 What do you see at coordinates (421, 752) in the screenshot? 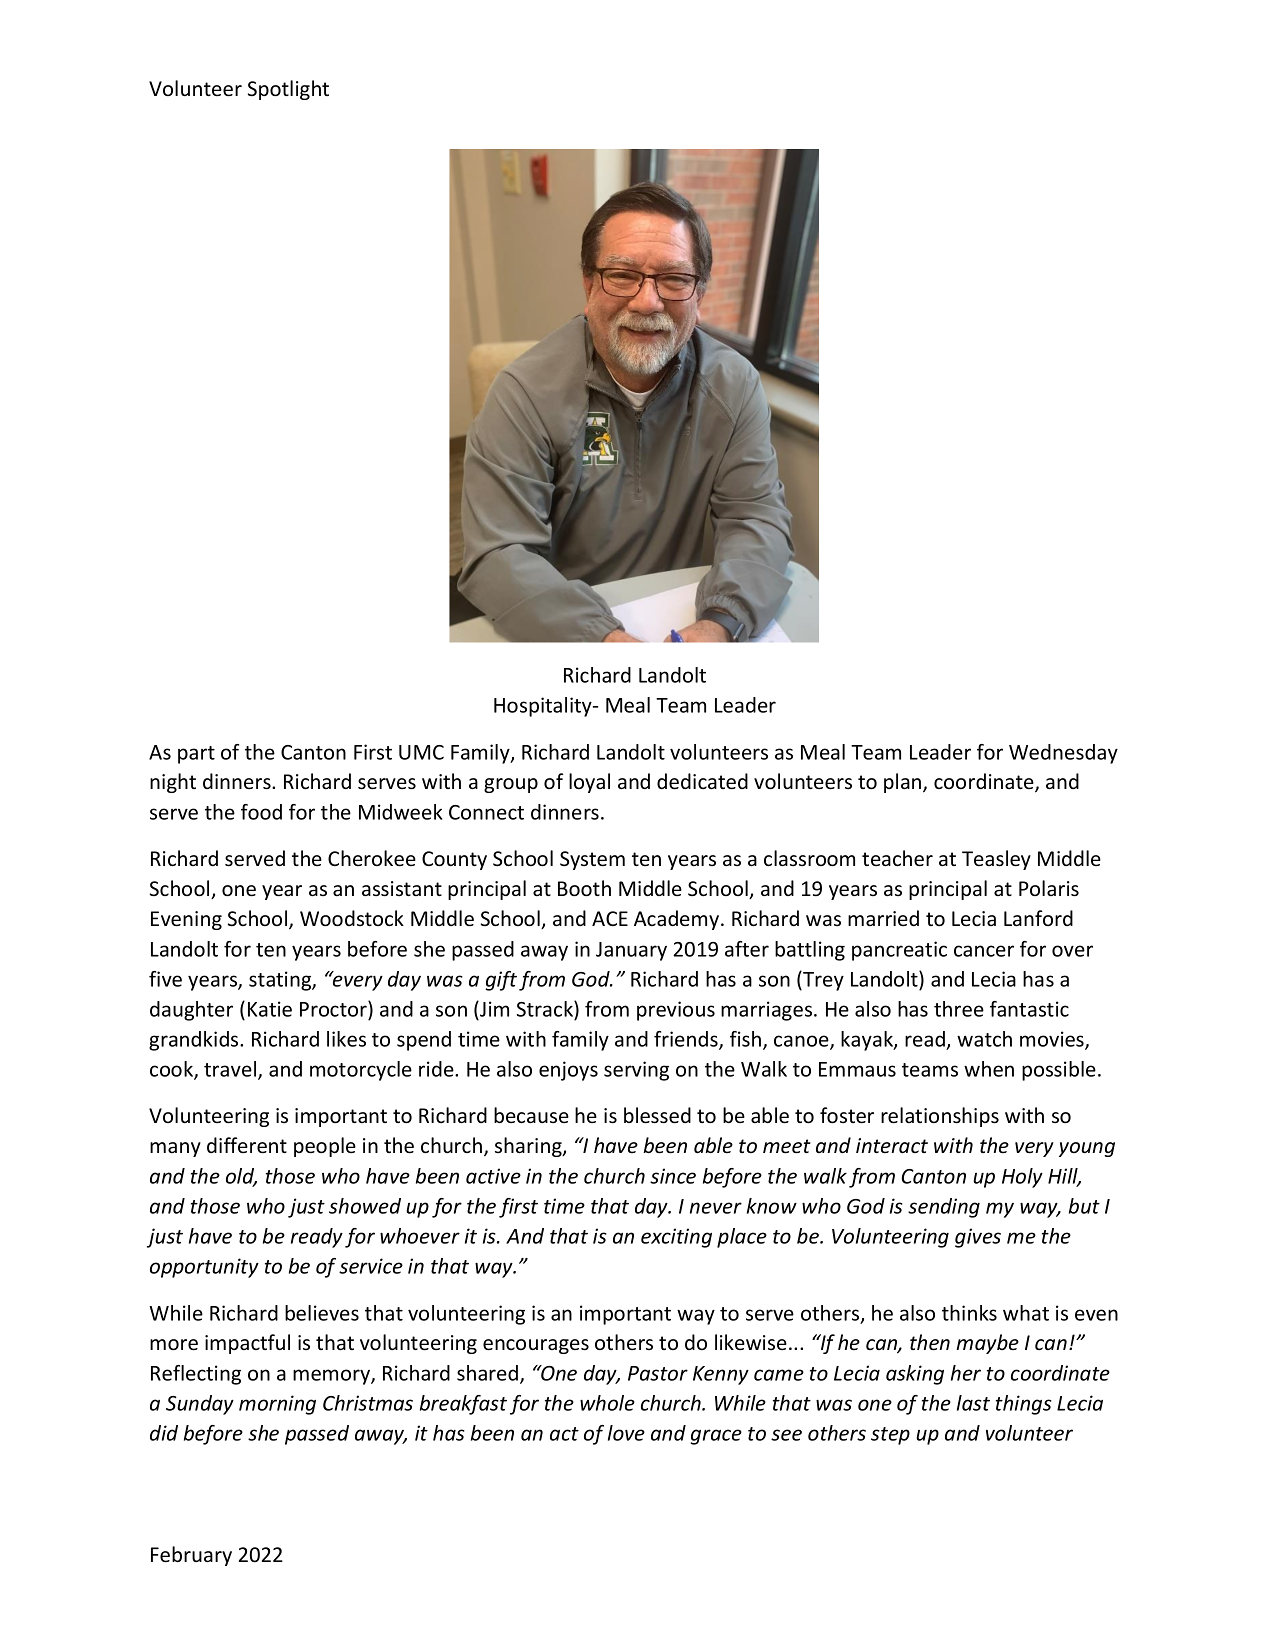
I see `UMC` at bounding box center [421, 752].
